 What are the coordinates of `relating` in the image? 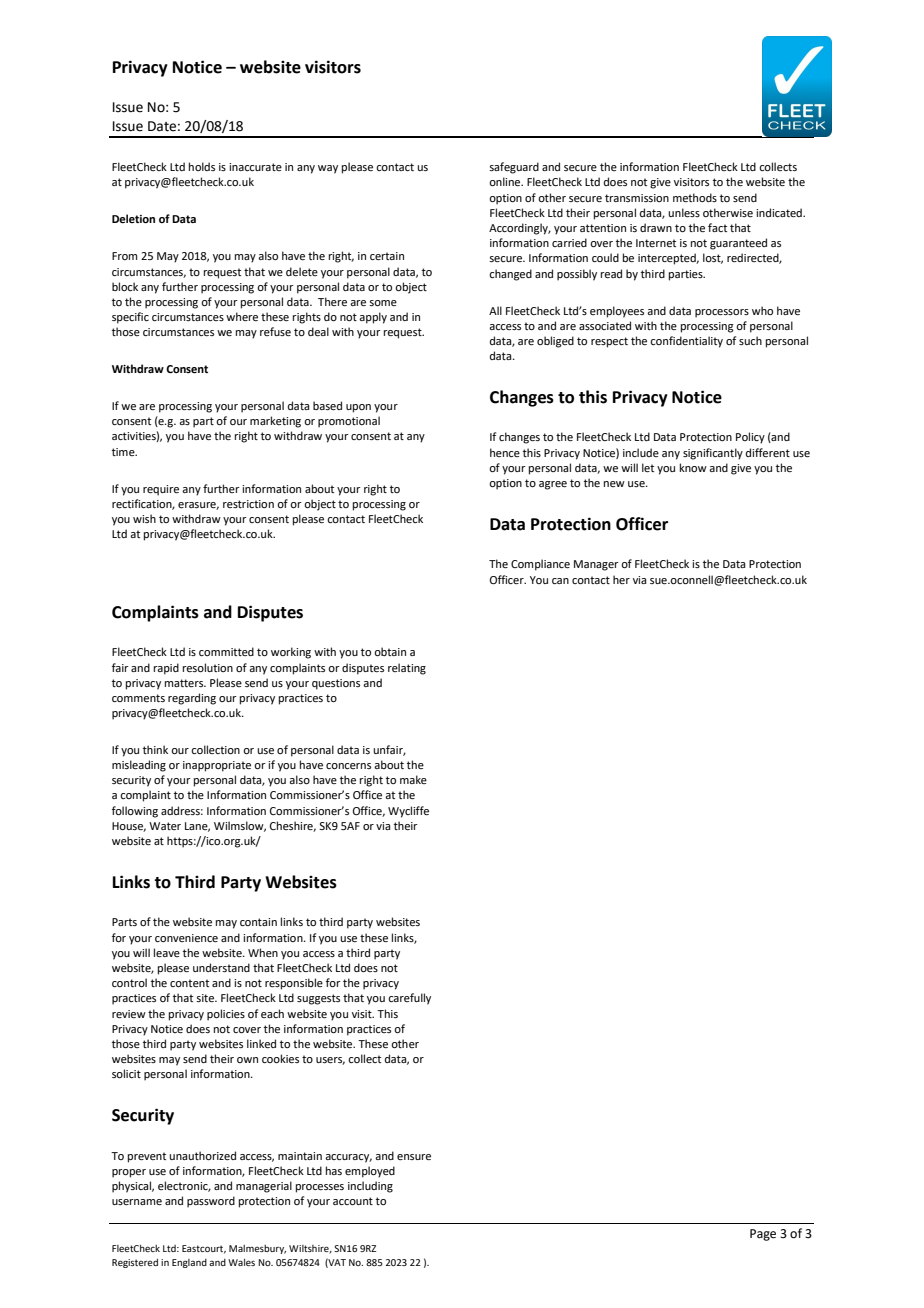 It's located at (407, 669).
